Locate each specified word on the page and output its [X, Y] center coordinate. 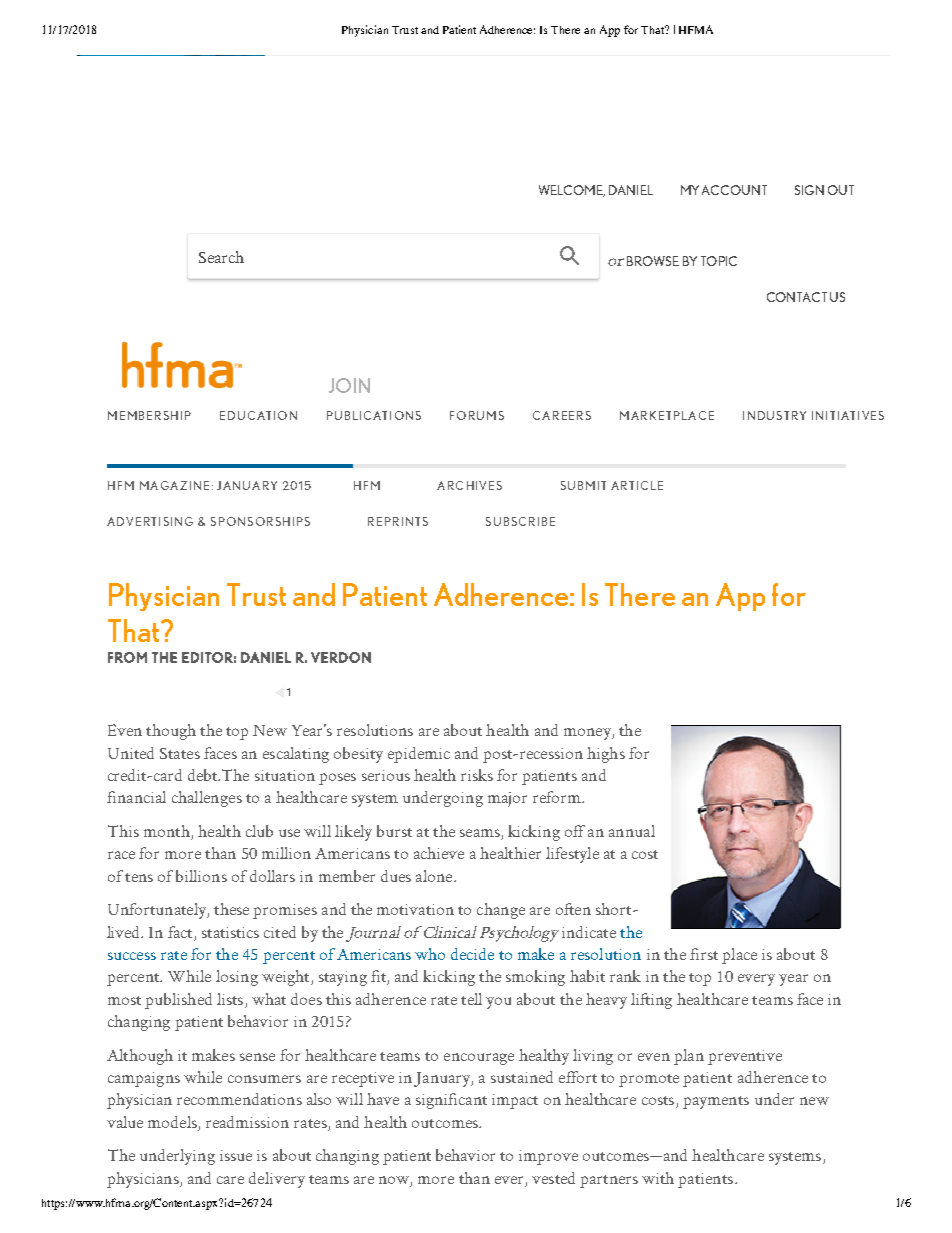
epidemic [419, 755]
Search [221, 257]
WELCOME [572, 191]
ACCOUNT [734, 190]
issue [236, 1155]
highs [606, 755]
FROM [127, 657]
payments [716, 1102]
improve [548, 1157]
